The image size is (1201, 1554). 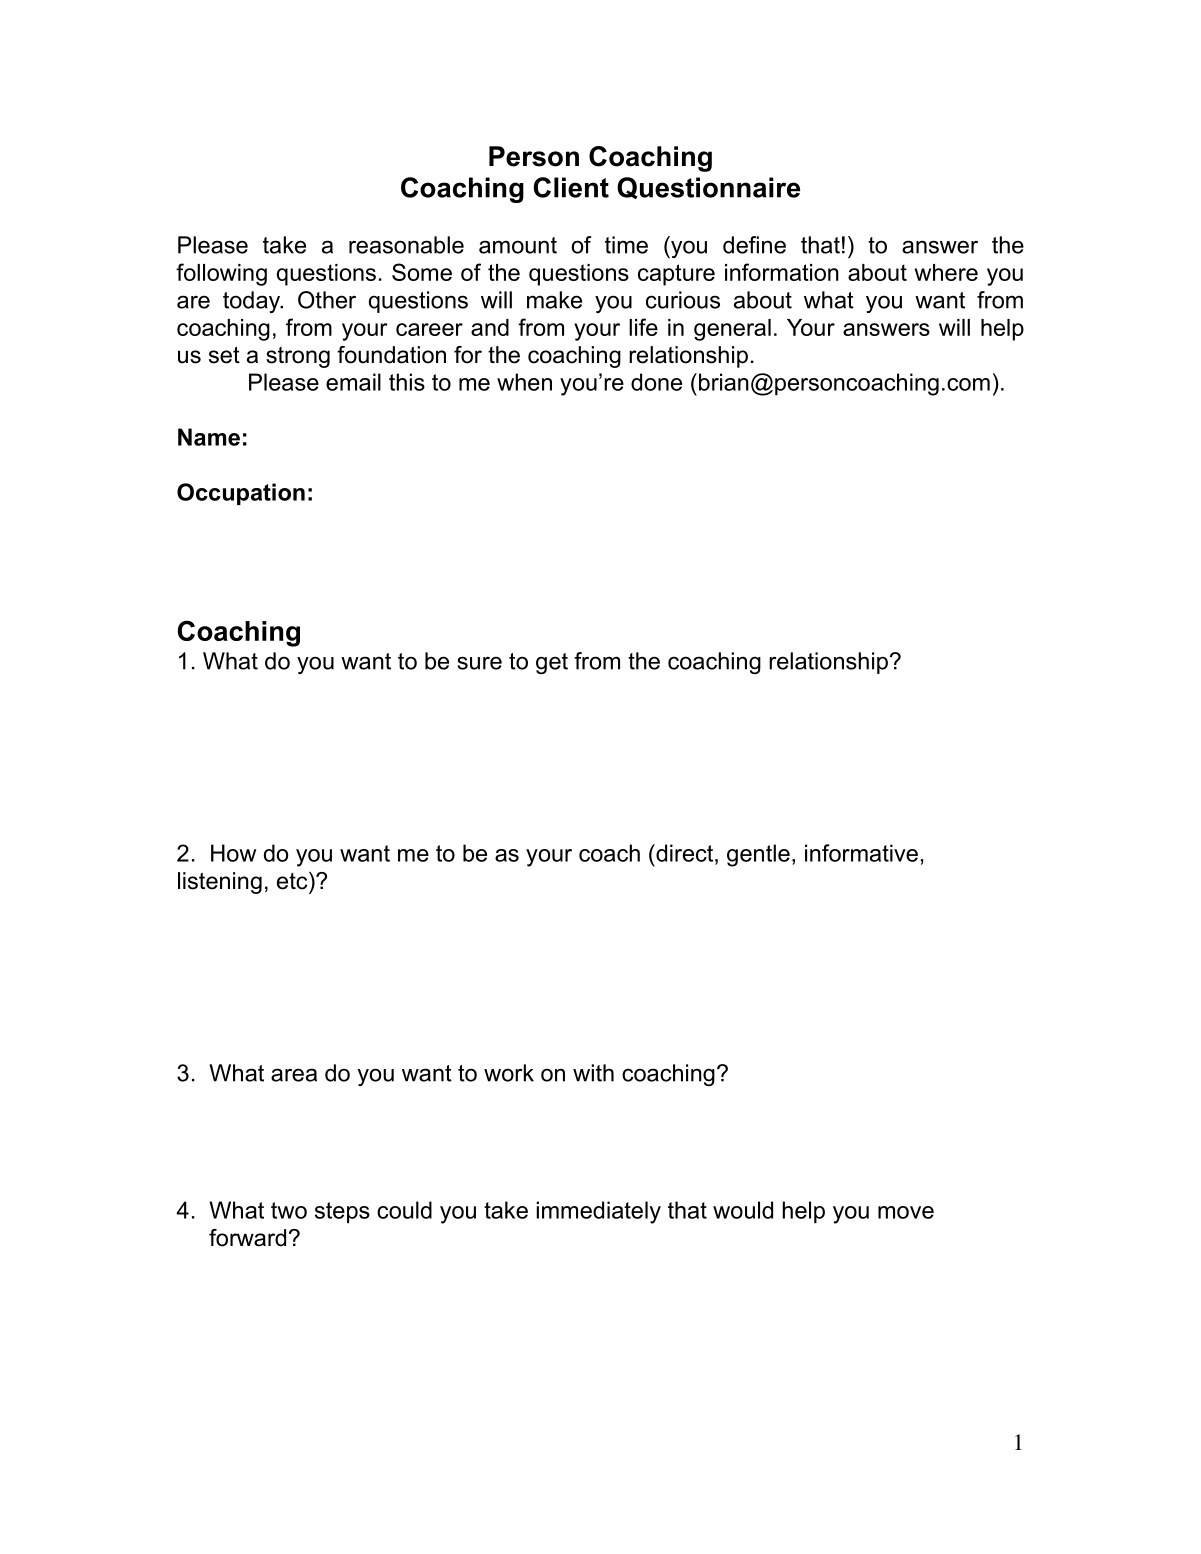 What do you see at coordinates (861, 853) in the document?
I see `informative` at bounding box center [861, 853].
